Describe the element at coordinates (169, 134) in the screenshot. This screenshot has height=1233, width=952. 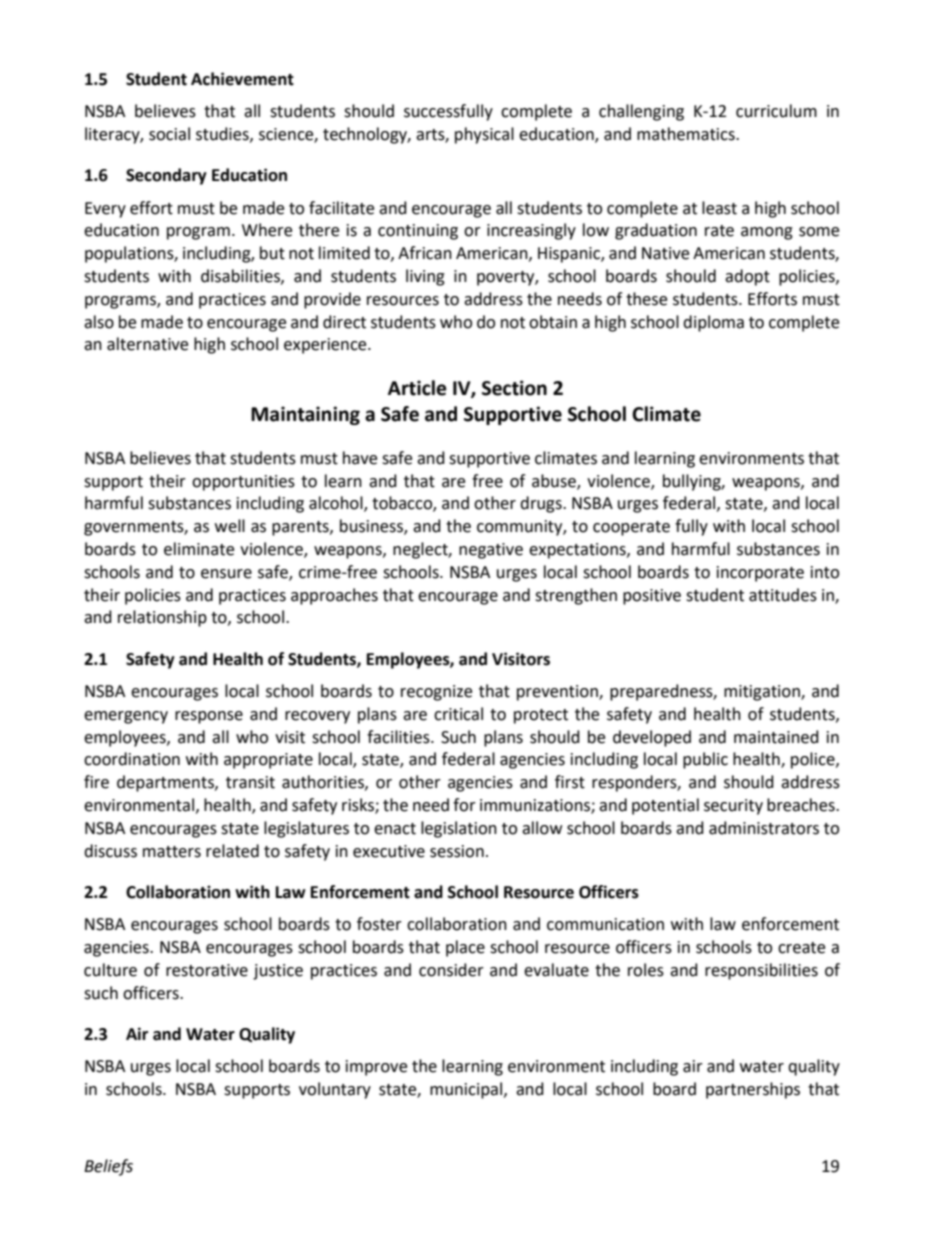
I see `social` at that location.
